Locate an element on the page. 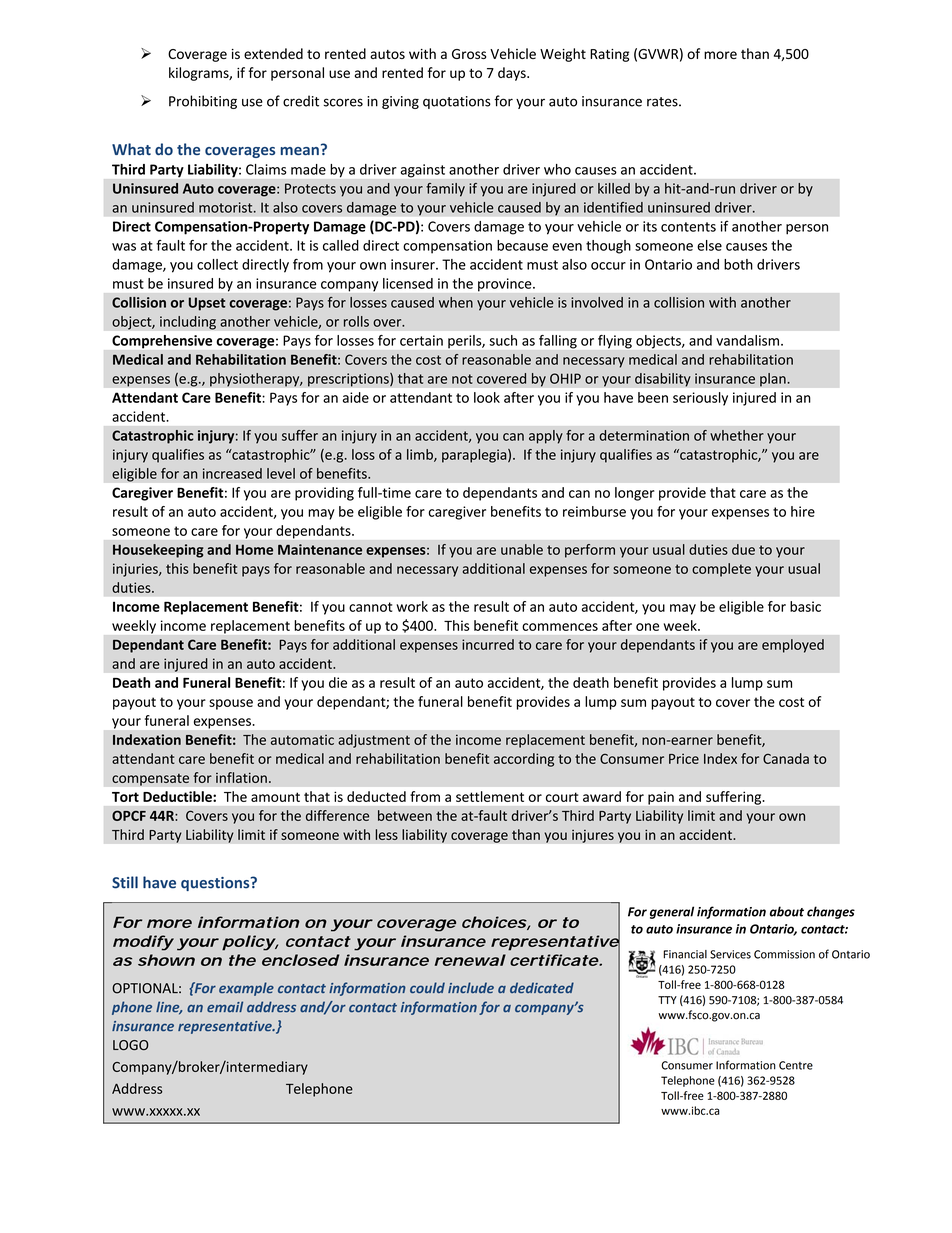 This image has width=952, height=1233. Prohibiting is located at coordinates (203, 102).
